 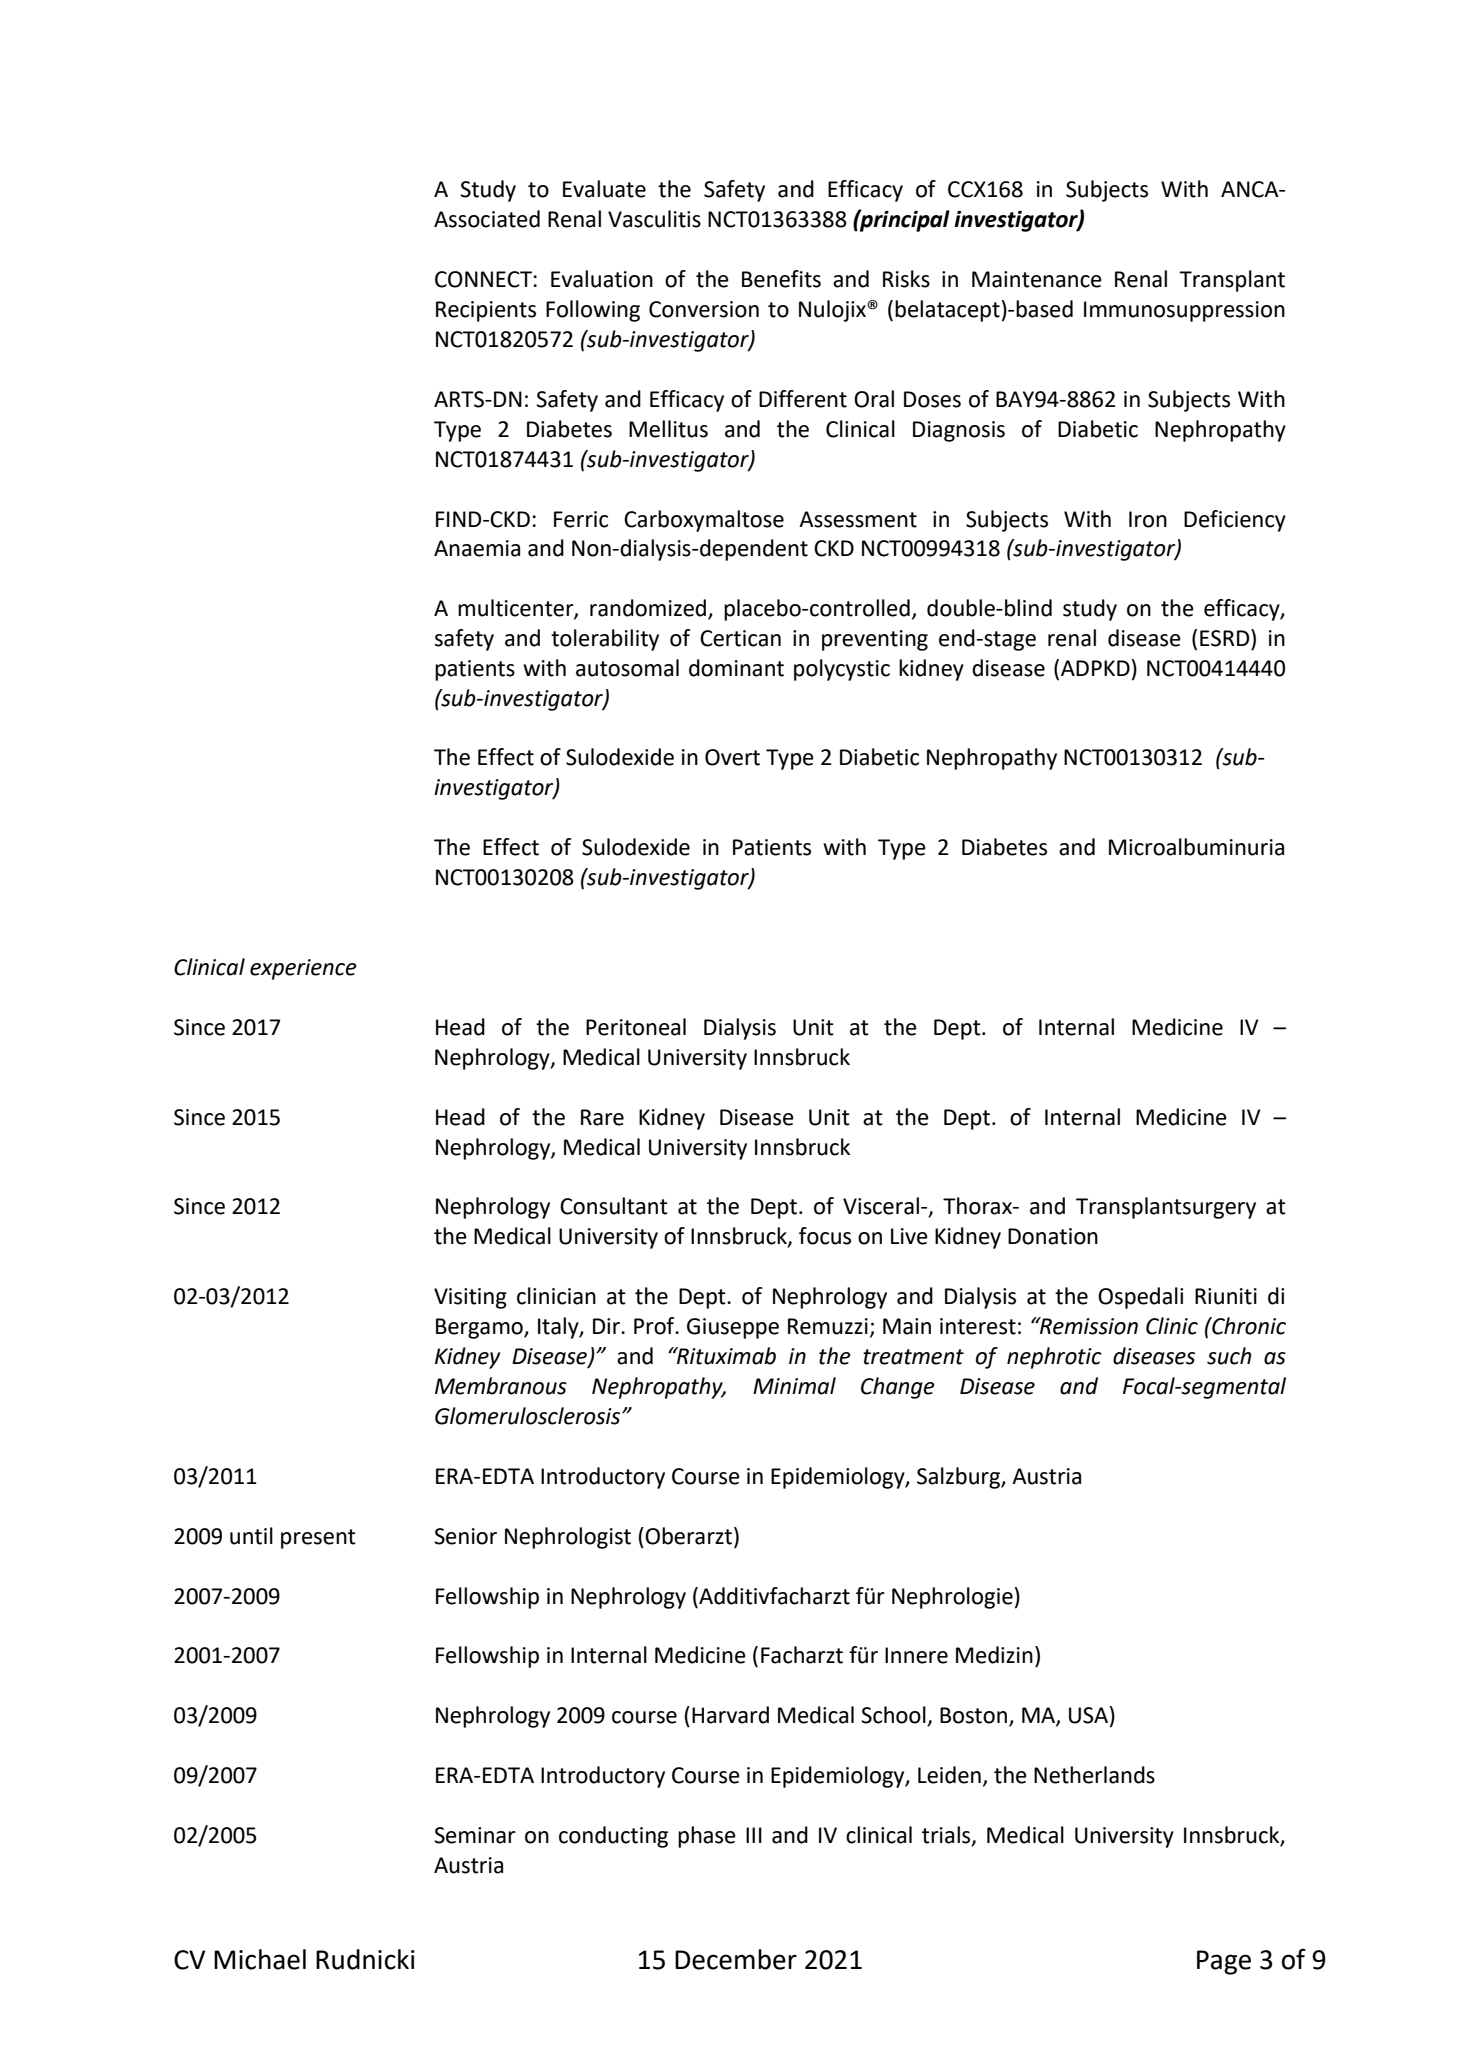 I want to click on experience, so click(x=303, y=969).
